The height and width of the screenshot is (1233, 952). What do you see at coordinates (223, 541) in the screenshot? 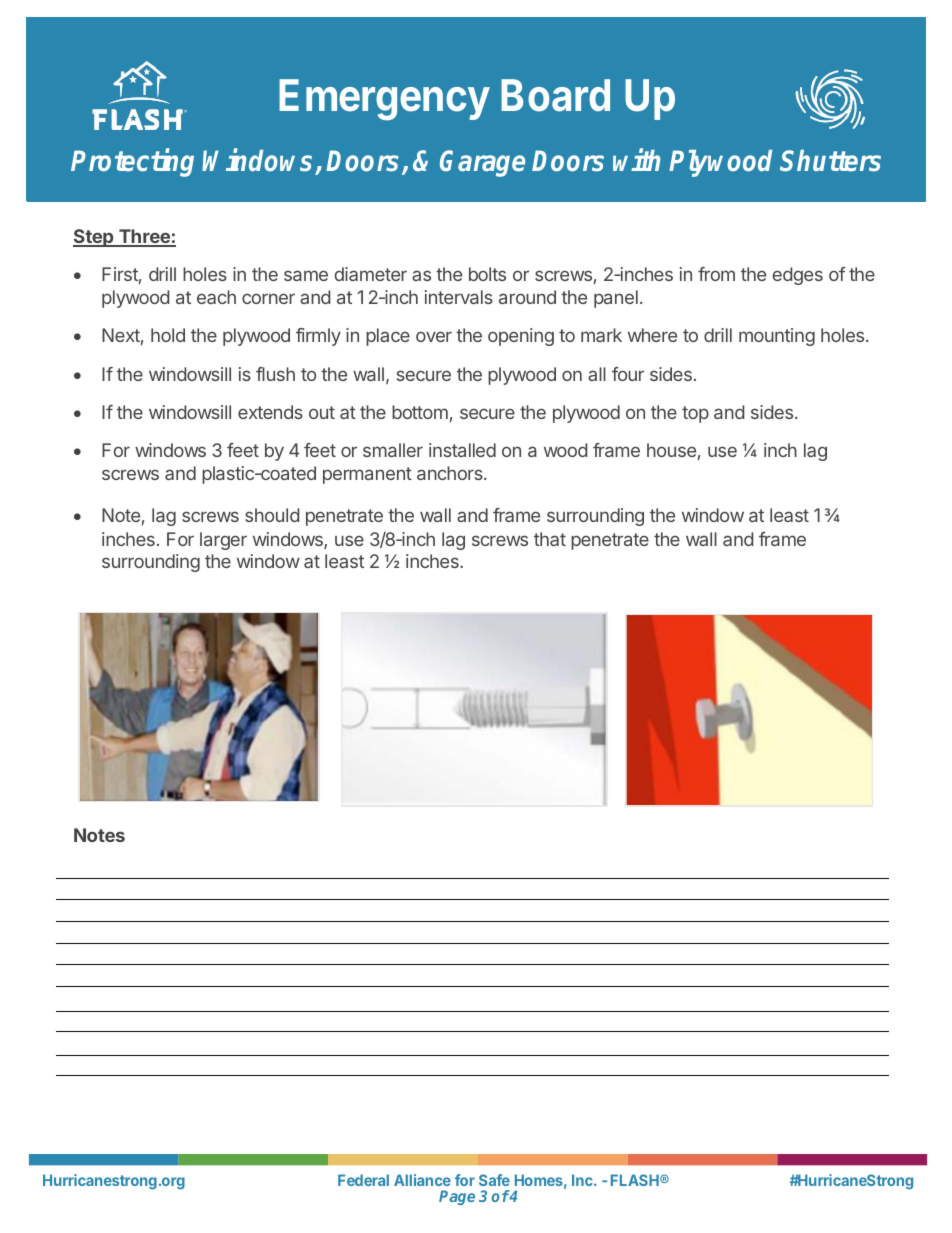
I see `larger` at bounding box center [223, 541].
